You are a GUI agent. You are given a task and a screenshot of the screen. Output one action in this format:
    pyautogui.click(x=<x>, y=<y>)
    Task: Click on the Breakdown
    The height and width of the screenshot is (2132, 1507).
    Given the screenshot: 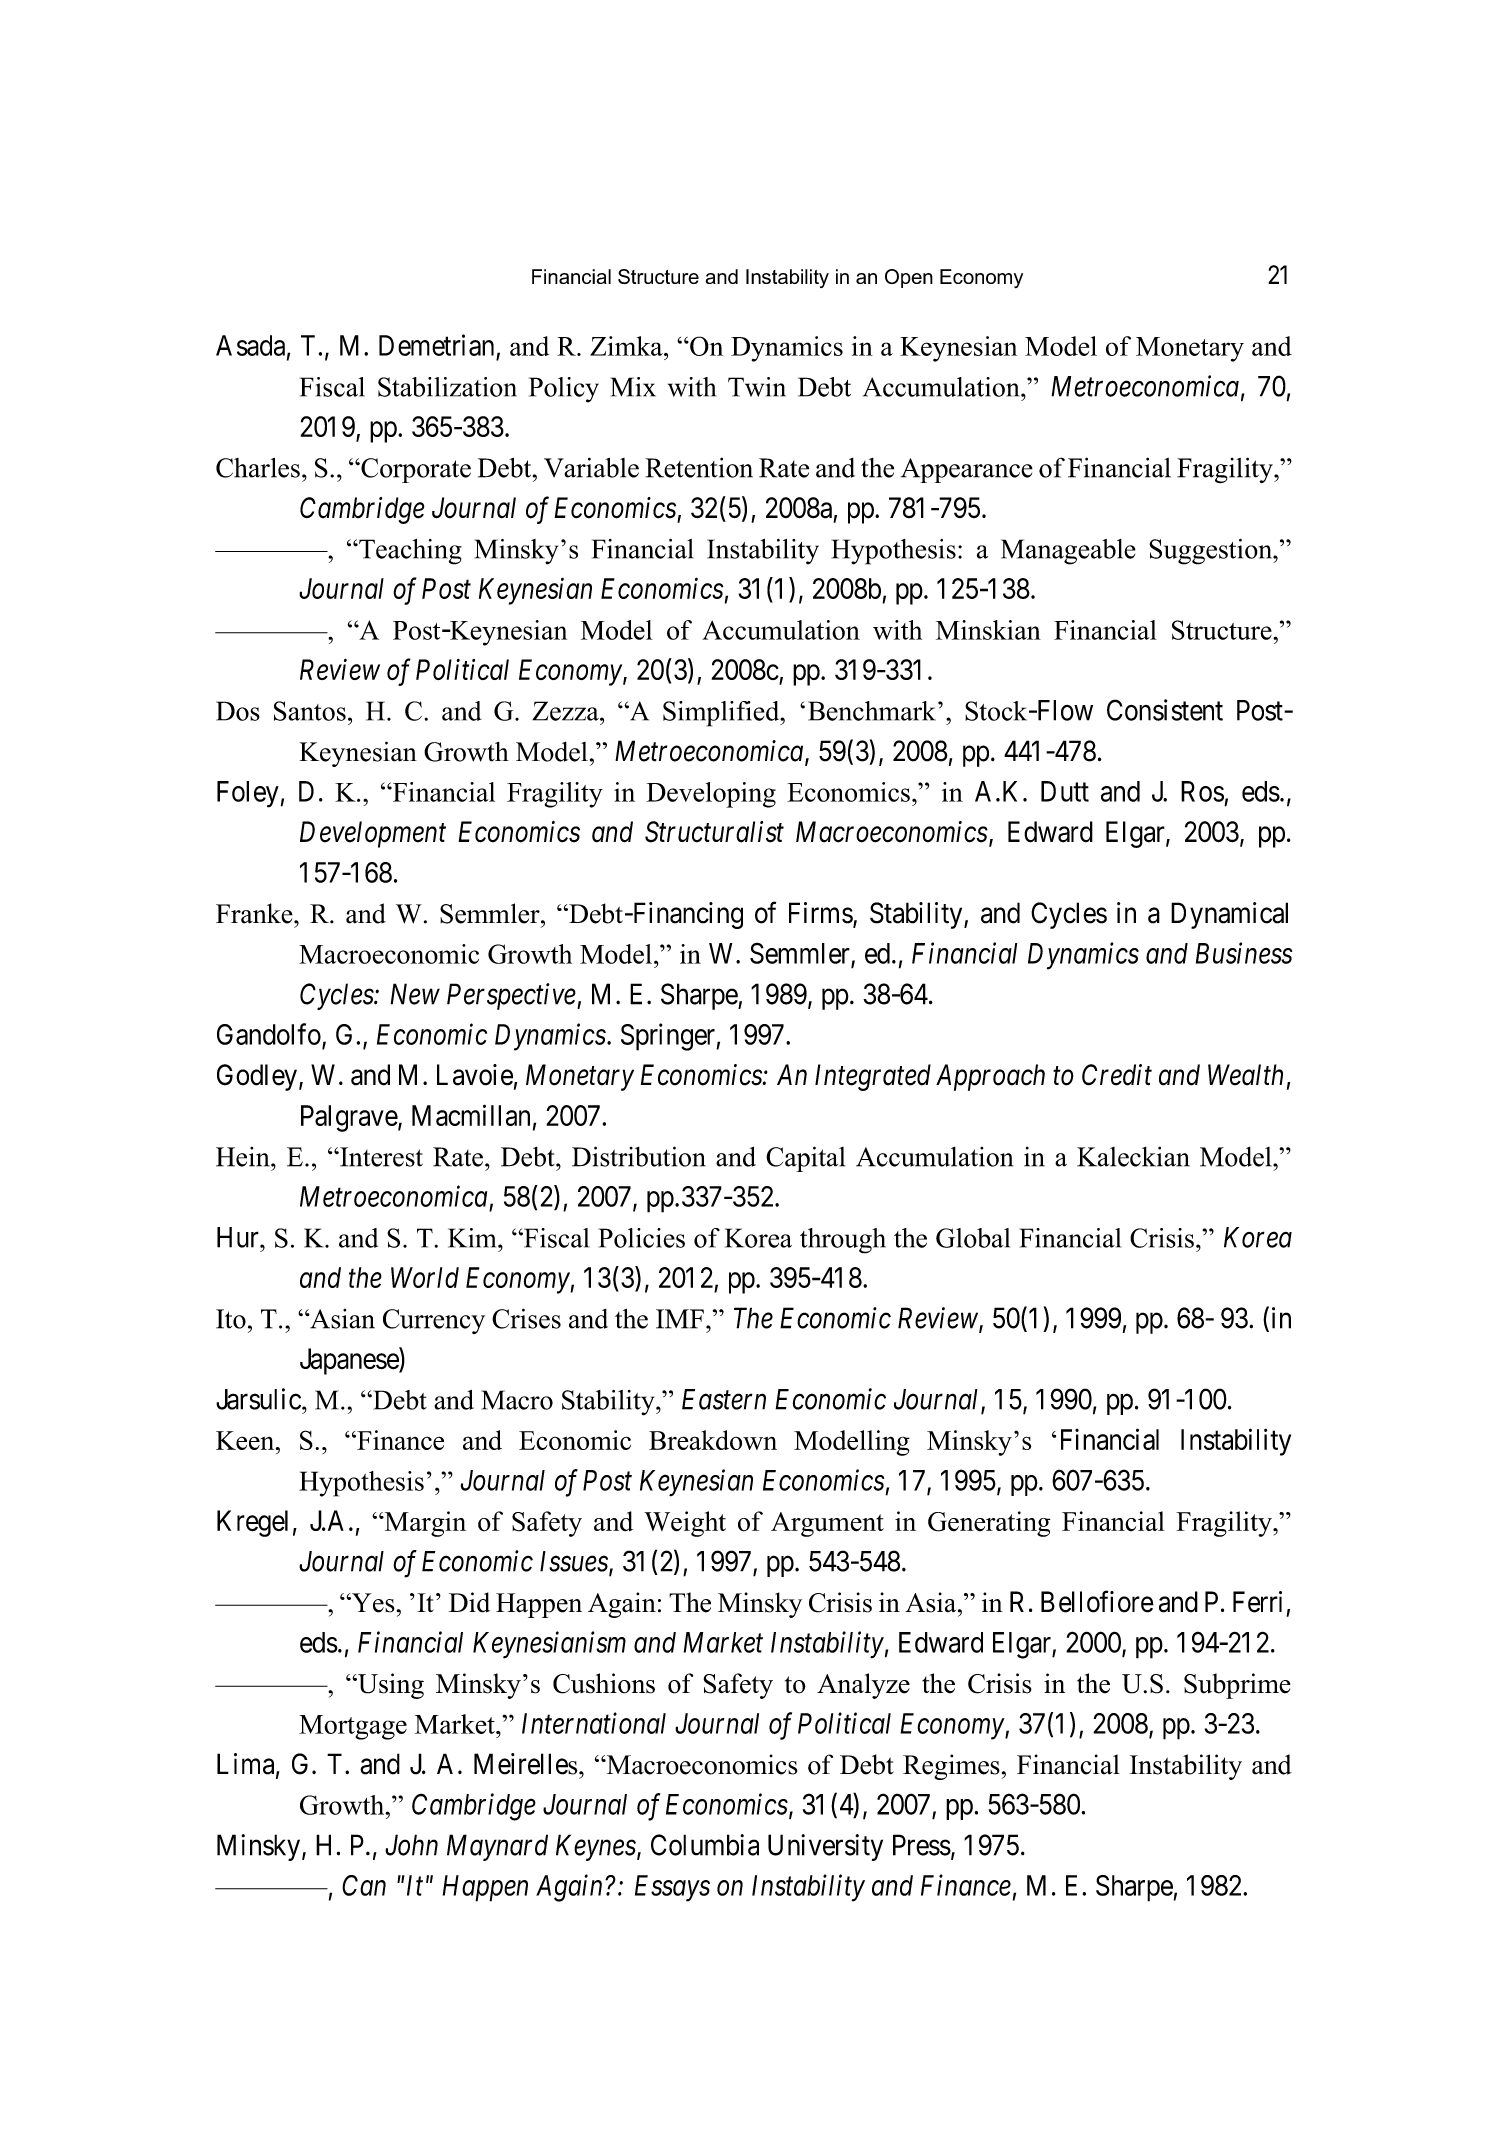 What is the action you would take?
    pyautogui.click(x=713, y=1440)
